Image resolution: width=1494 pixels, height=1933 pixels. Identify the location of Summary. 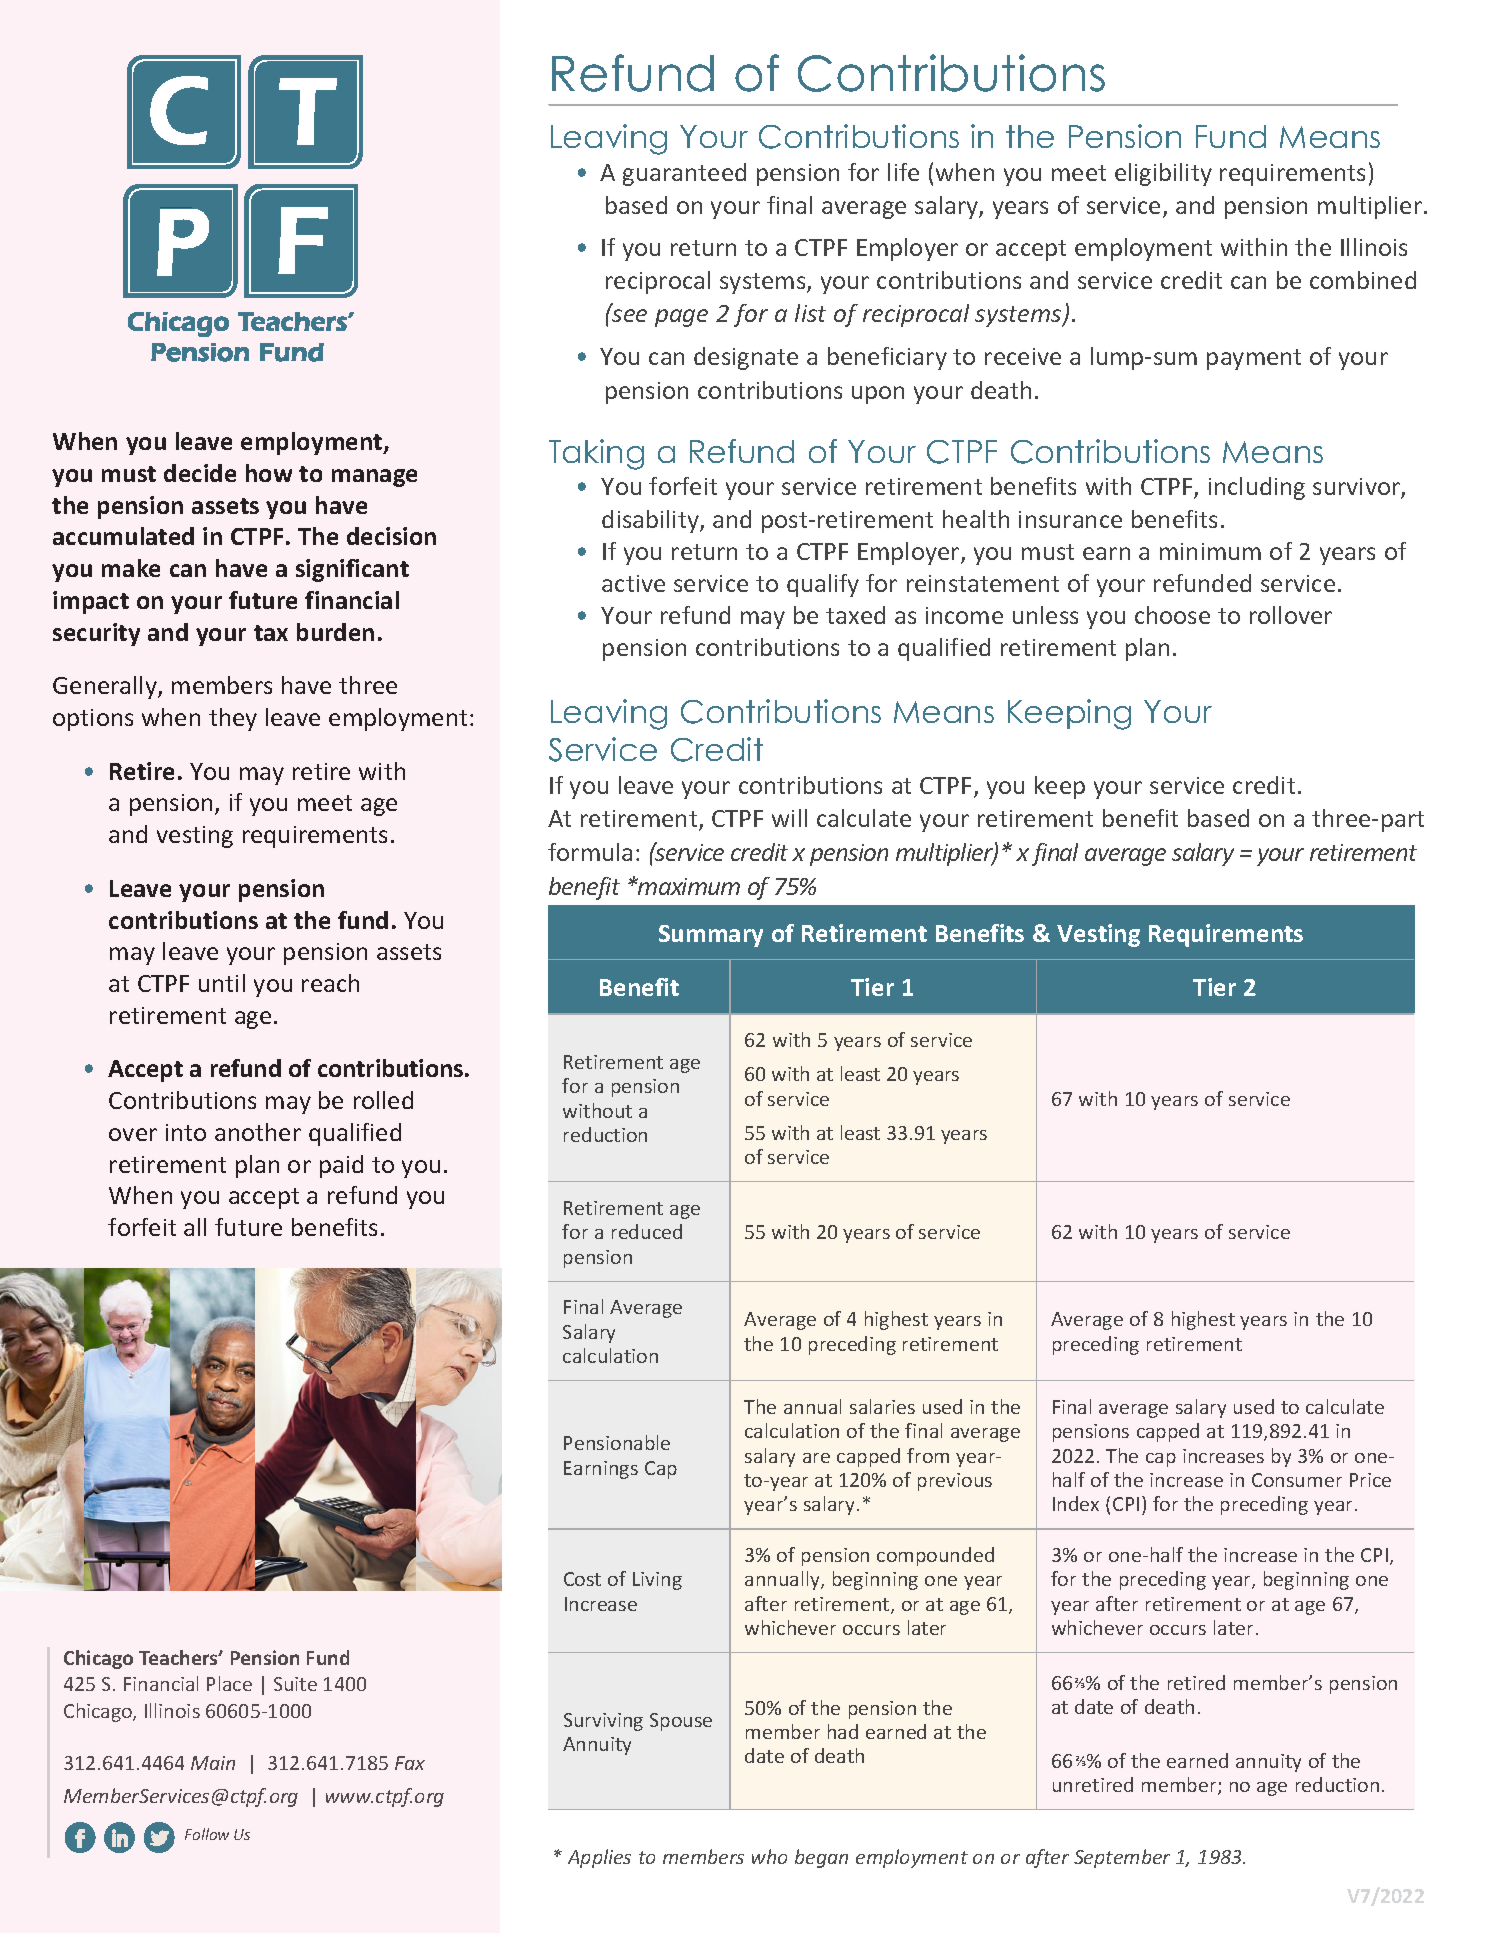
(711, 936).
